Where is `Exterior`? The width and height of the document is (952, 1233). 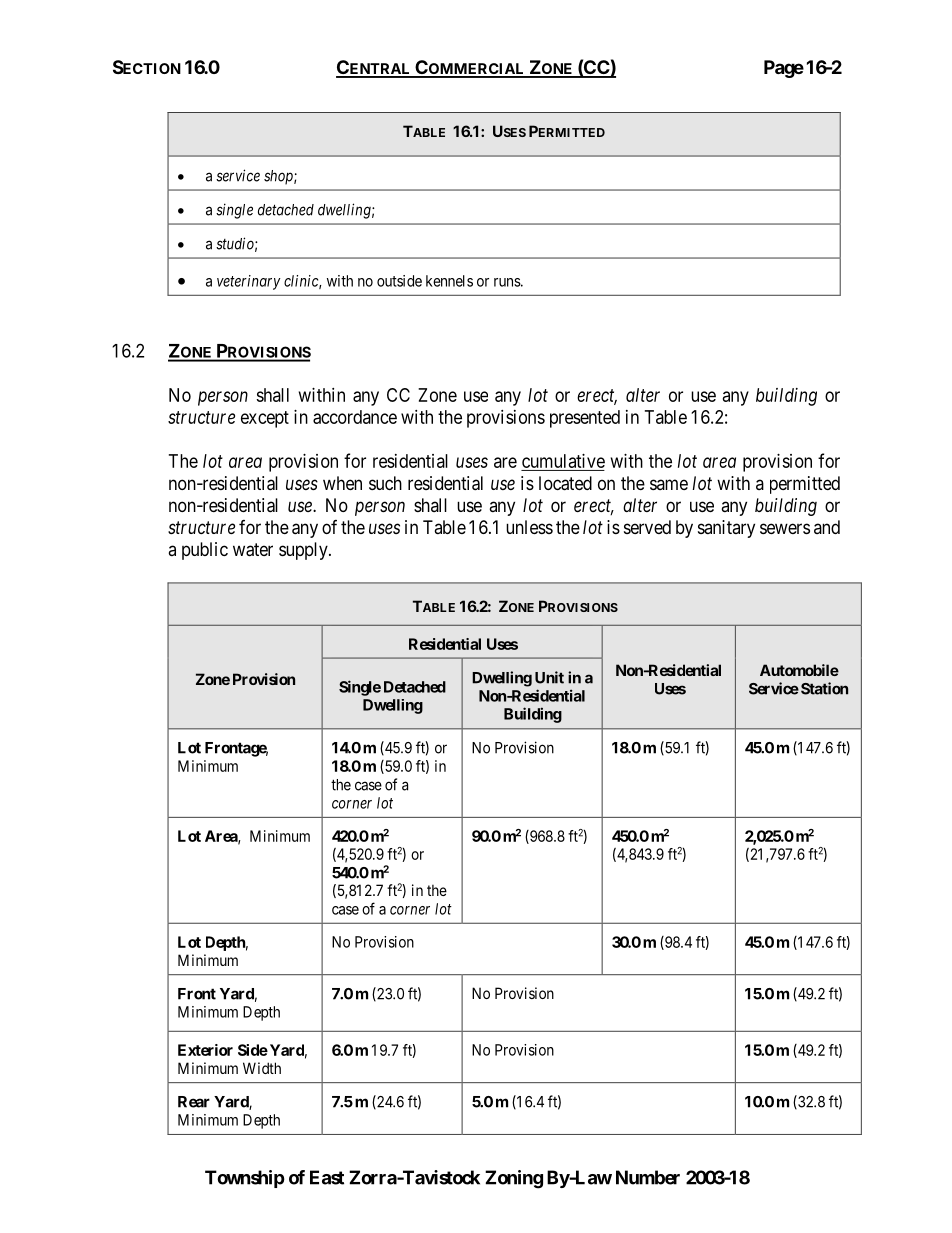
Exterior is located at coordinates (205, 1050).
